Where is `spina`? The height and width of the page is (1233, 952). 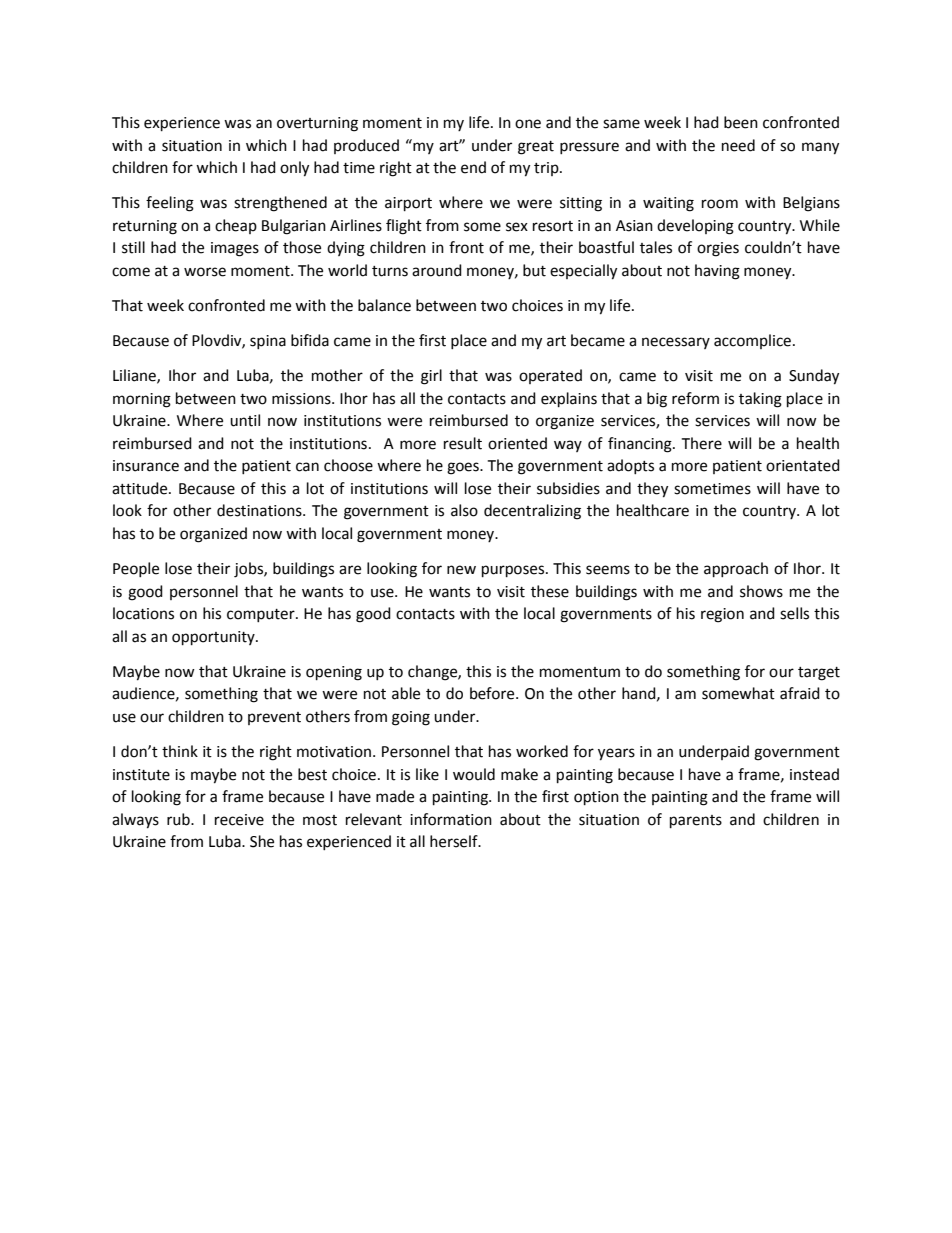 spina is located at coordinates (268, 342).
